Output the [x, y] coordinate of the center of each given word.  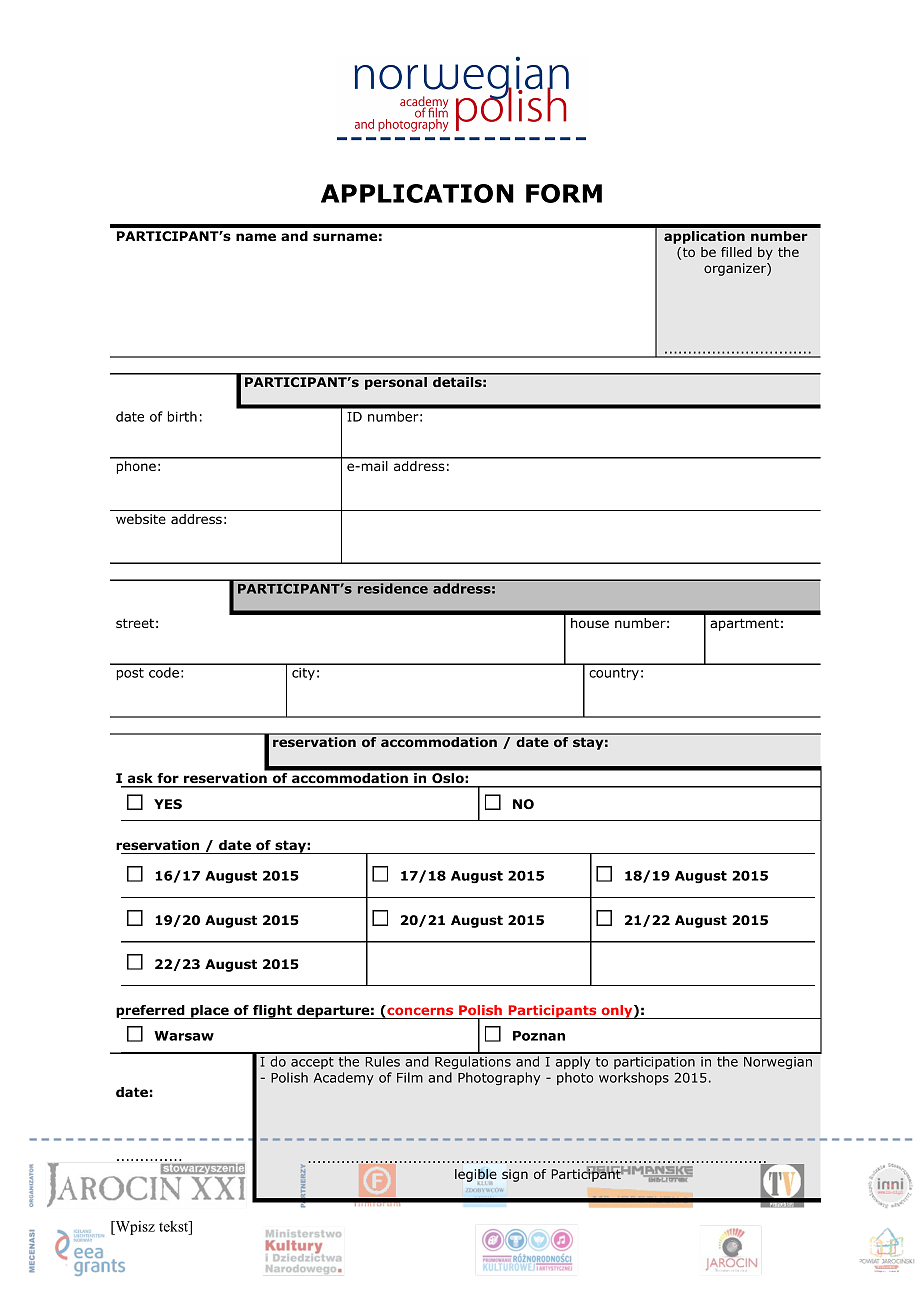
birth [182, 416]
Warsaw [184, 1036]
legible [476, 1176]
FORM [564, 193]
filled [736, 252]
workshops [634, 1078]
